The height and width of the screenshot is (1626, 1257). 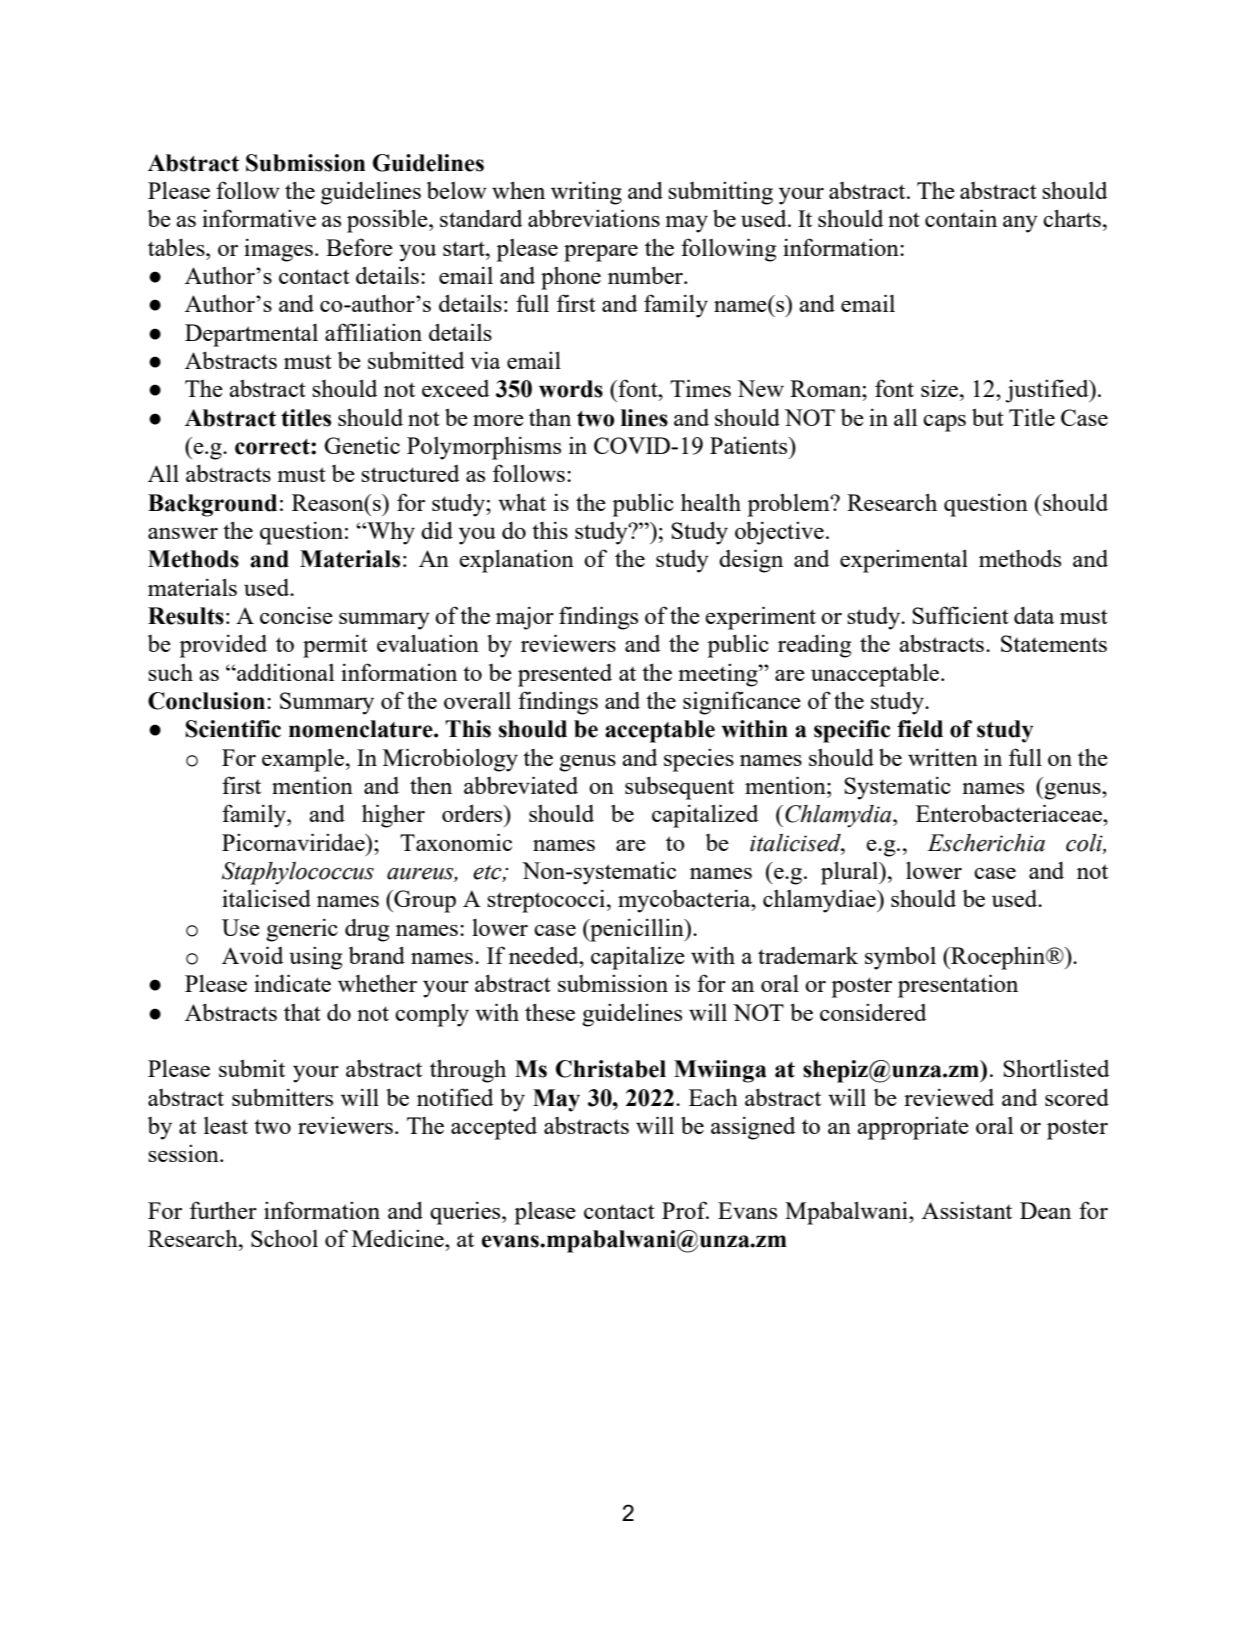 I want to click on penicillin, so click(x=637, y=930).
